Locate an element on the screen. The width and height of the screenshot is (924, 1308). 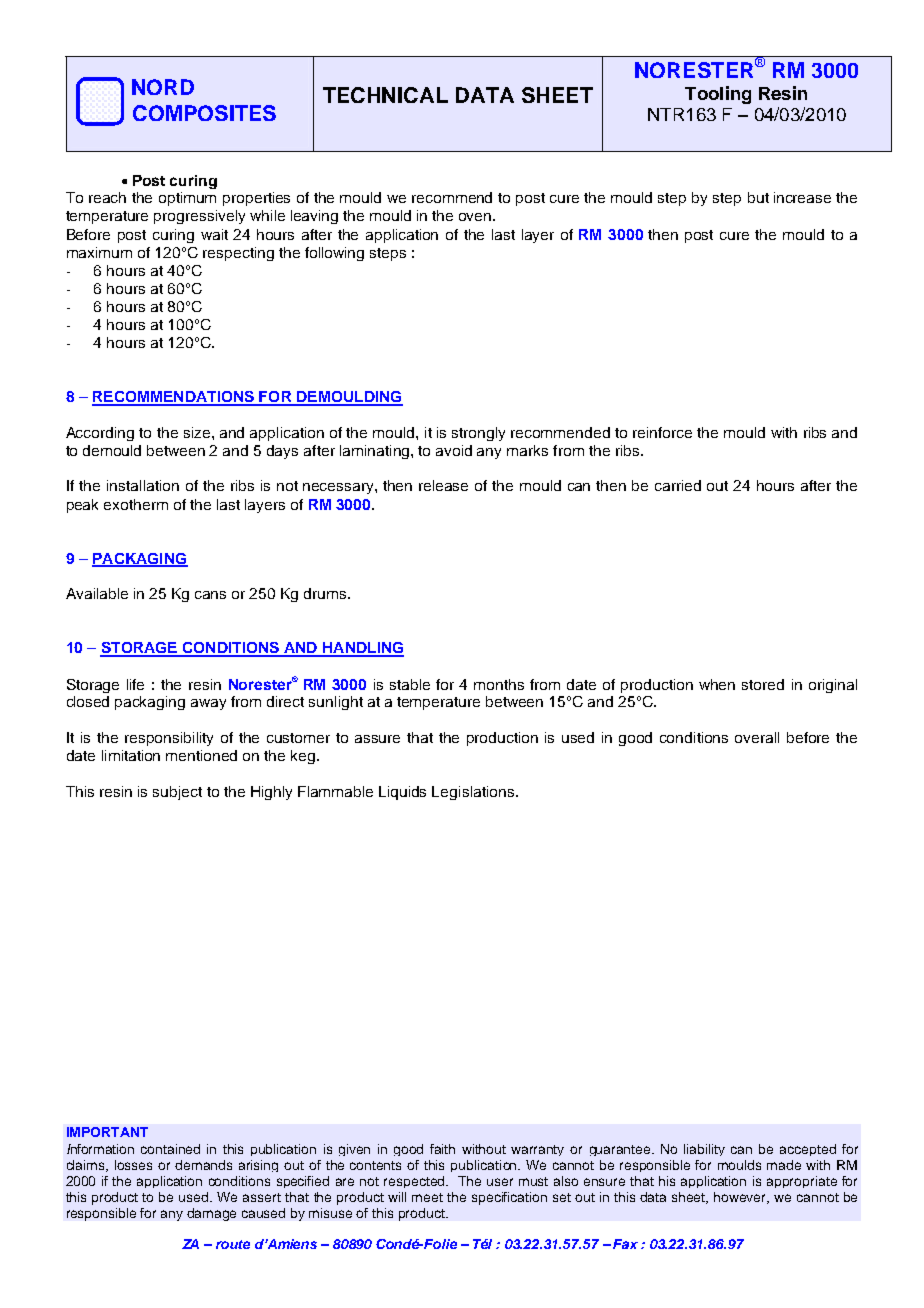
TECHNICAL is located at coordinates (385, 95).
